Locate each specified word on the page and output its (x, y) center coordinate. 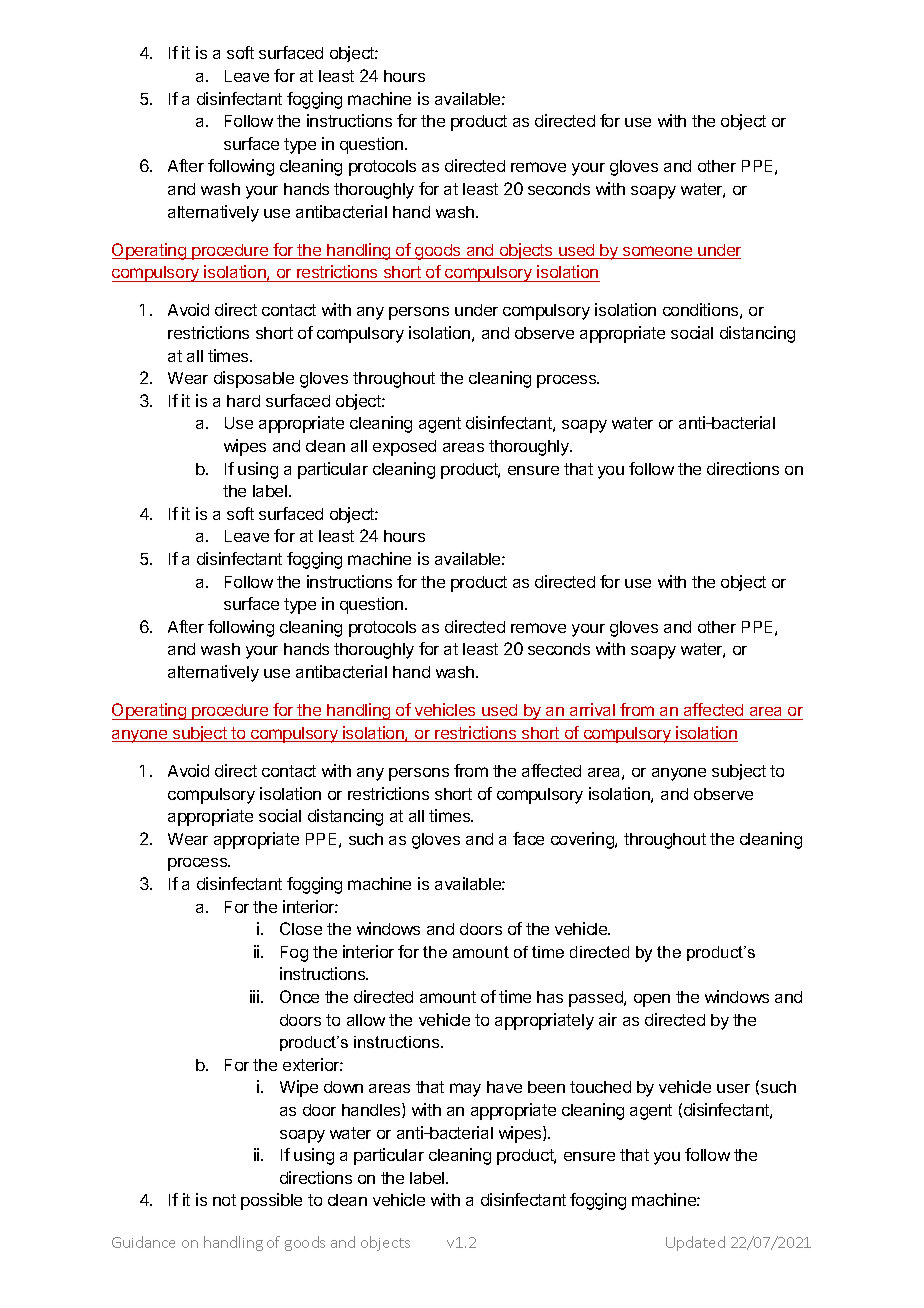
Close (301, 928)
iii (256, 996)
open (652, 1000)
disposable (254, 379)
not (224, 1200)
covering (583, 840)
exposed (404, 448)
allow (366, 1020)
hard (243, 401)
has (550, 997)
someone (658, 252)
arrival (592, 709)
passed (597, 999)
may (465, 1090)
